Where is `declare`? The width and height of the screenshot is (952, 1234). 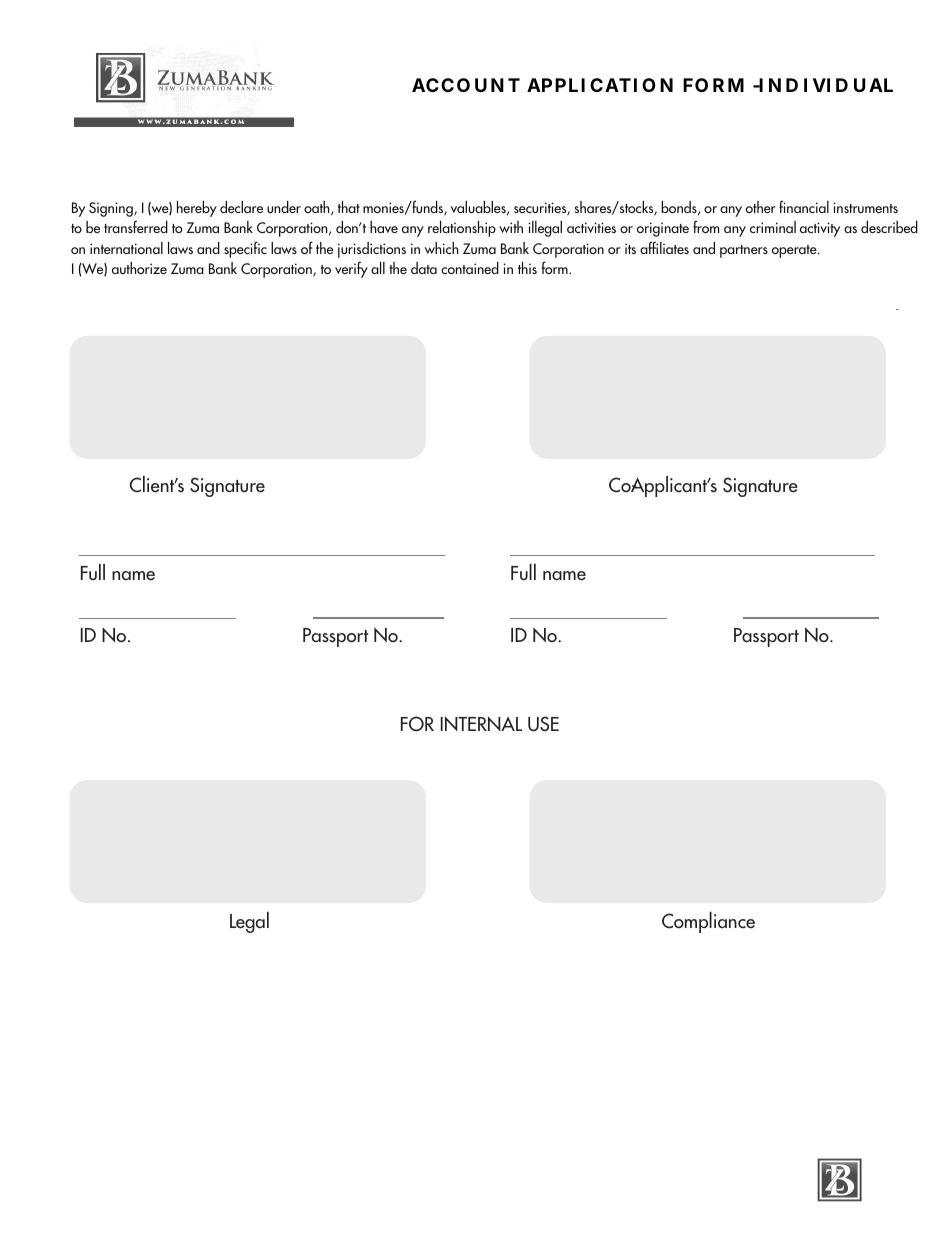
declare is located at coordinates (241, 207).
